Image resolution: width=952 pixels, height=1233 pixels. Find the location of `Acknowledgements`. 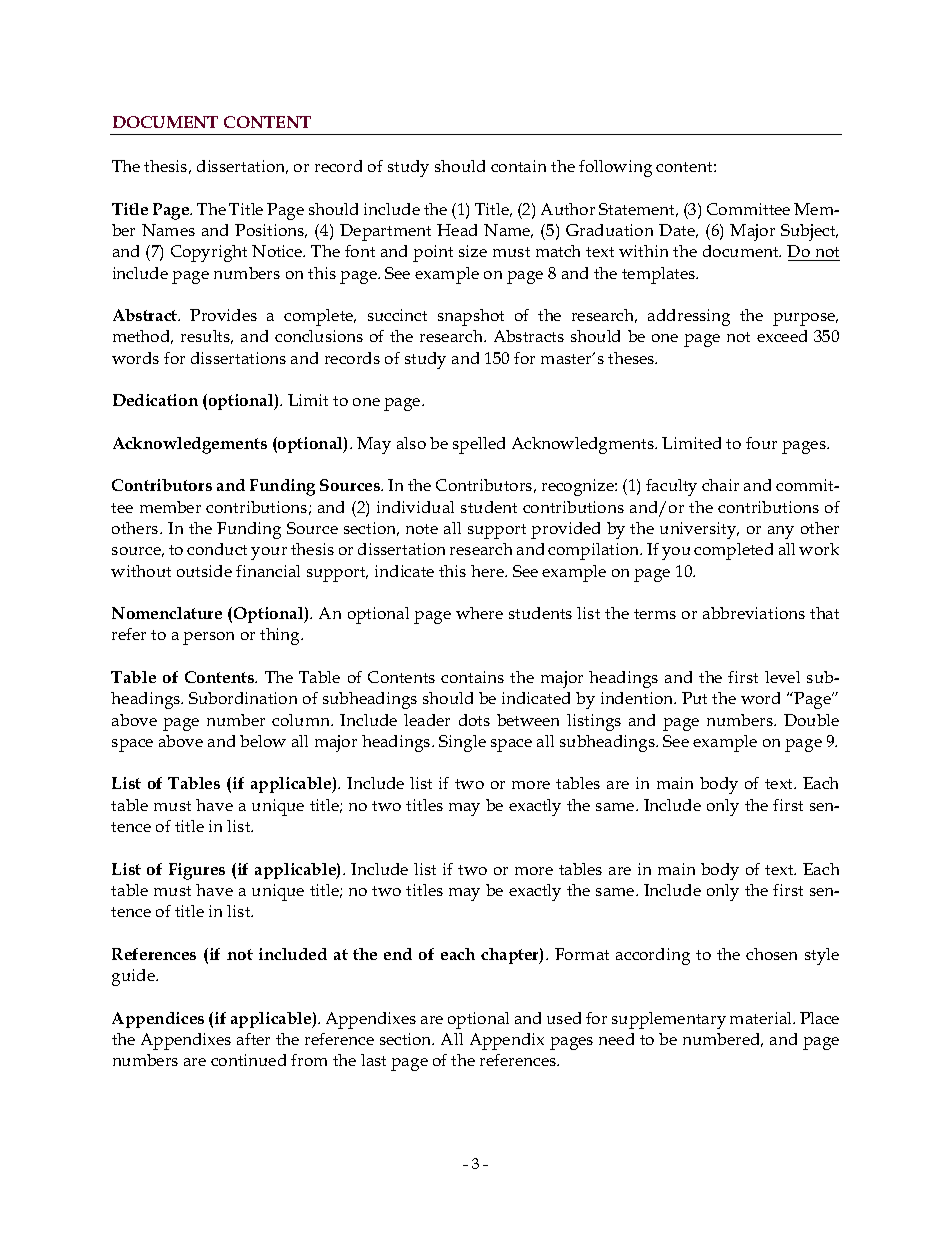

Acknowledgements is located at coordinates (190, 445).
